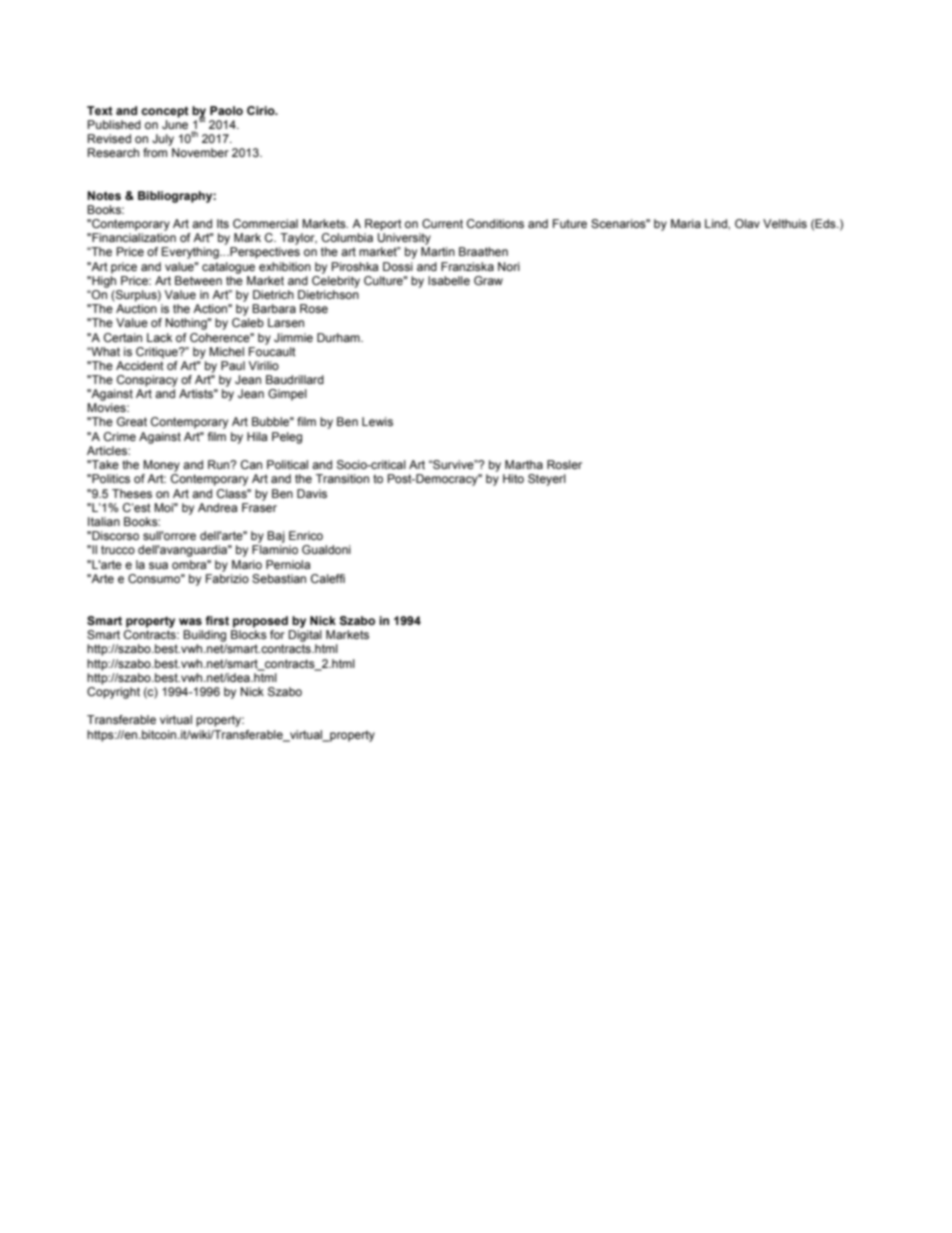 This page has height=1233, width=952. Describe the element at coordinates (686, 223) in the page. I see `Maria` at that location.
